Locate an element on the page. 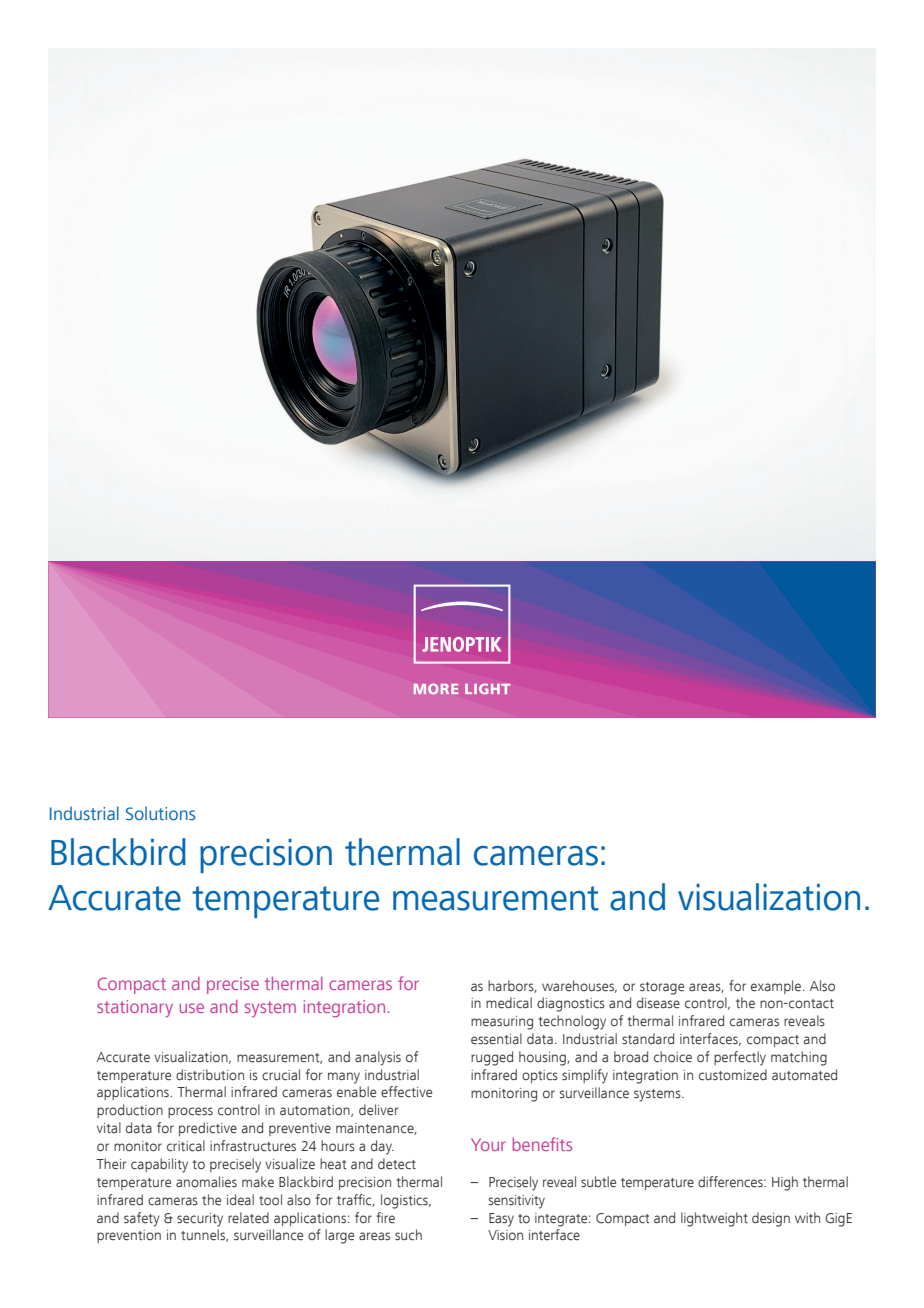 The image size is (924, 1308). Solutions is located at coordinates (161, 813).
